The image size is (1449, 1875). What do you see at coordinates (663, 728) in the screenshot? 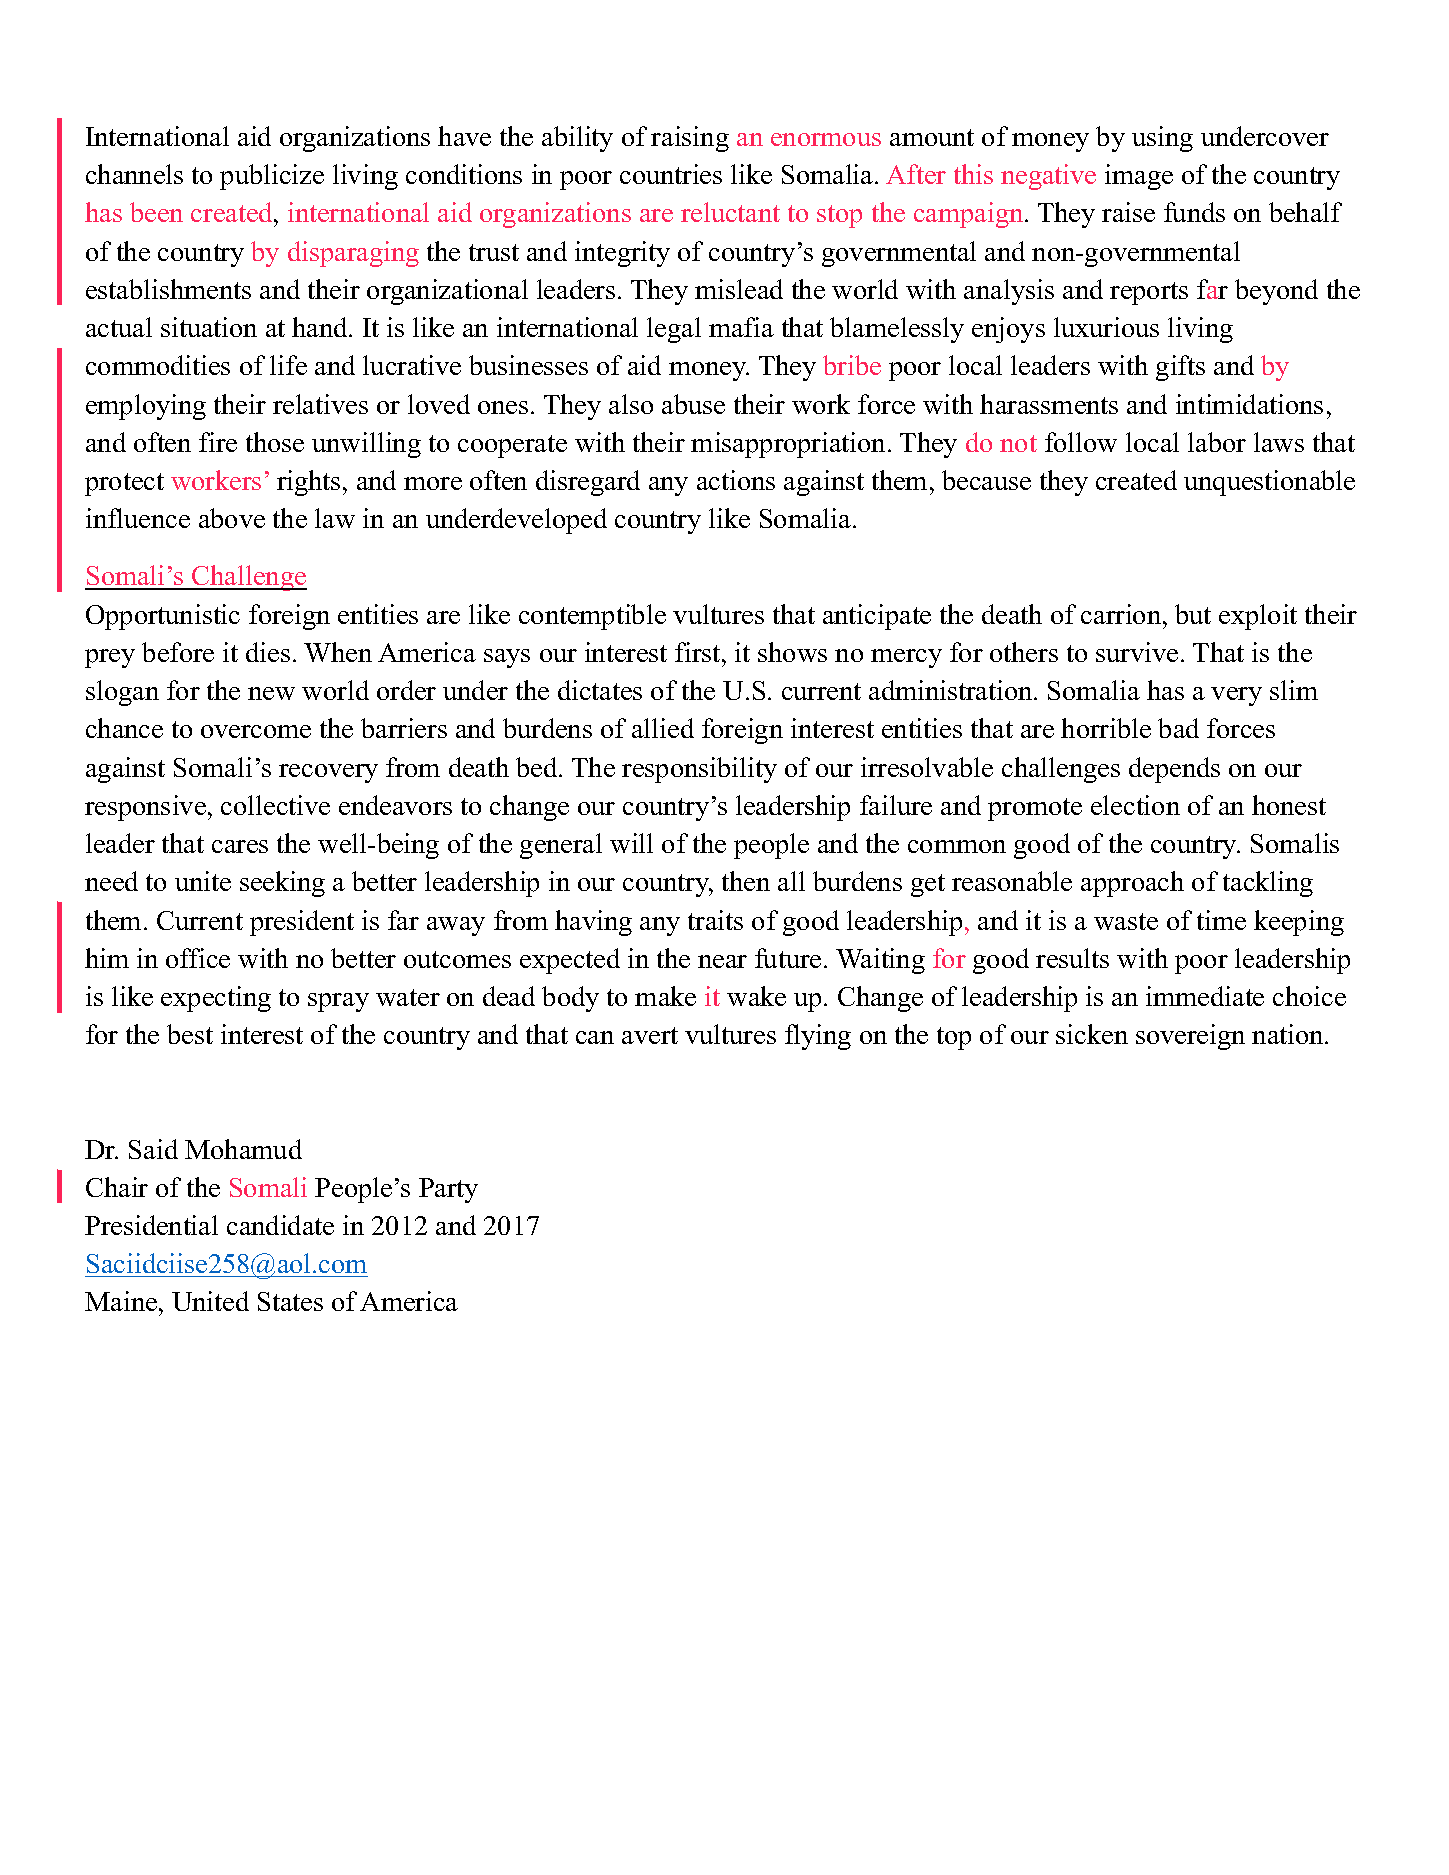
I see `allied` at bounding box center [663, 728].
